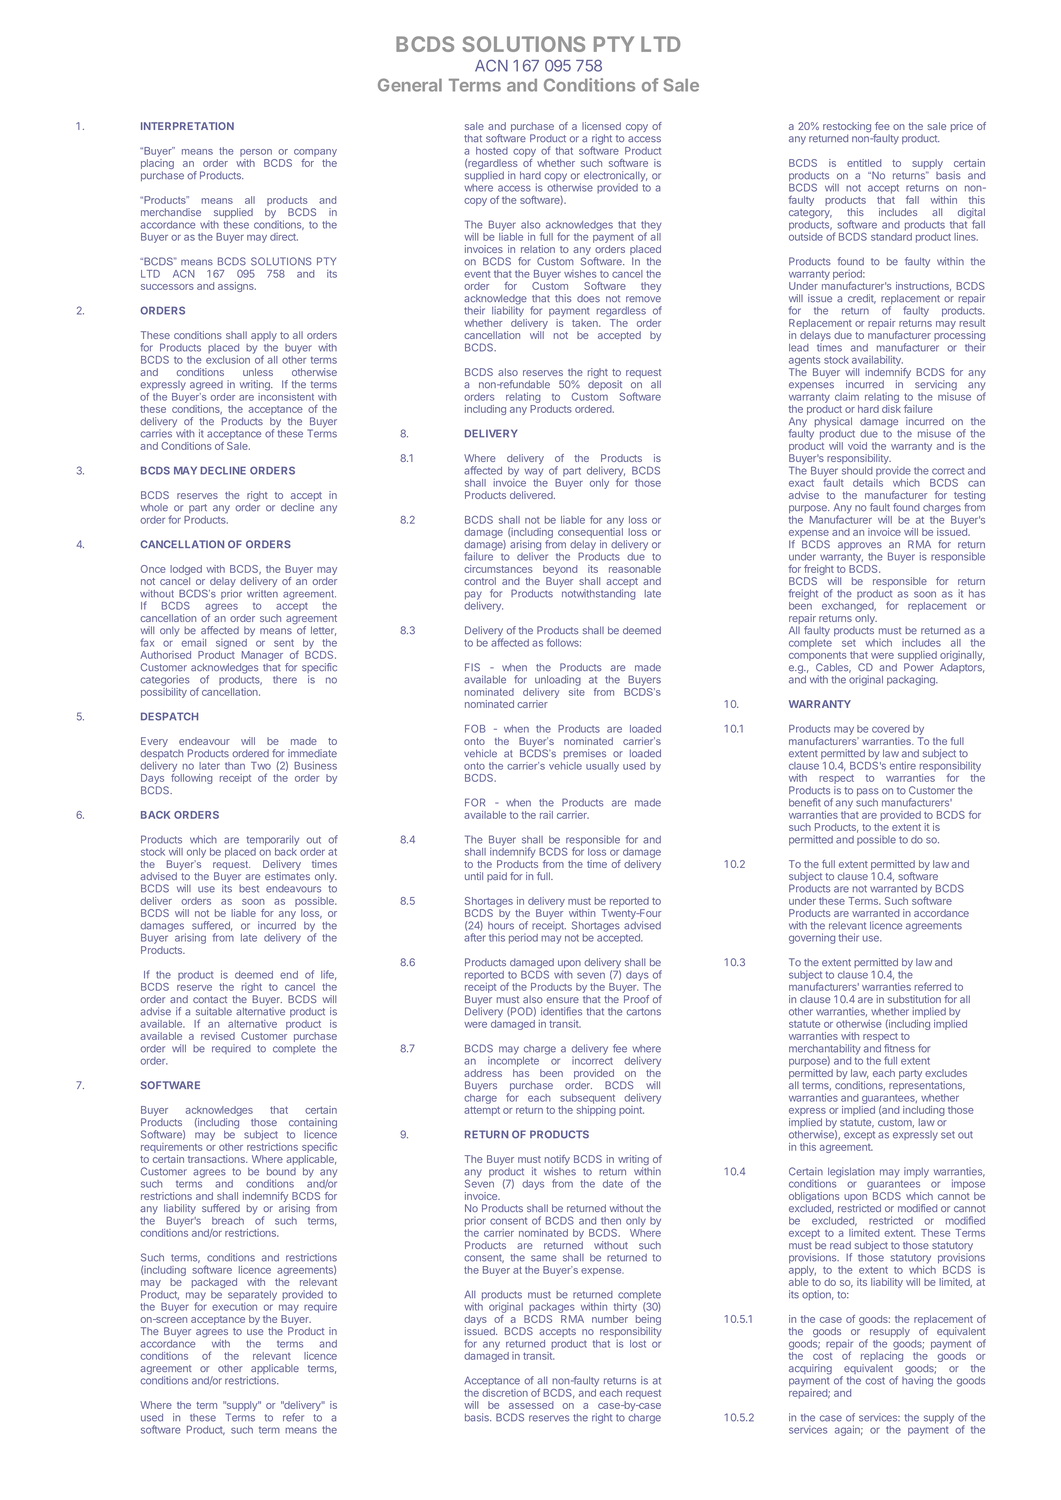  Describe the element at coordinates (860, 546) in the screenshot. I see `approves` at that location.
